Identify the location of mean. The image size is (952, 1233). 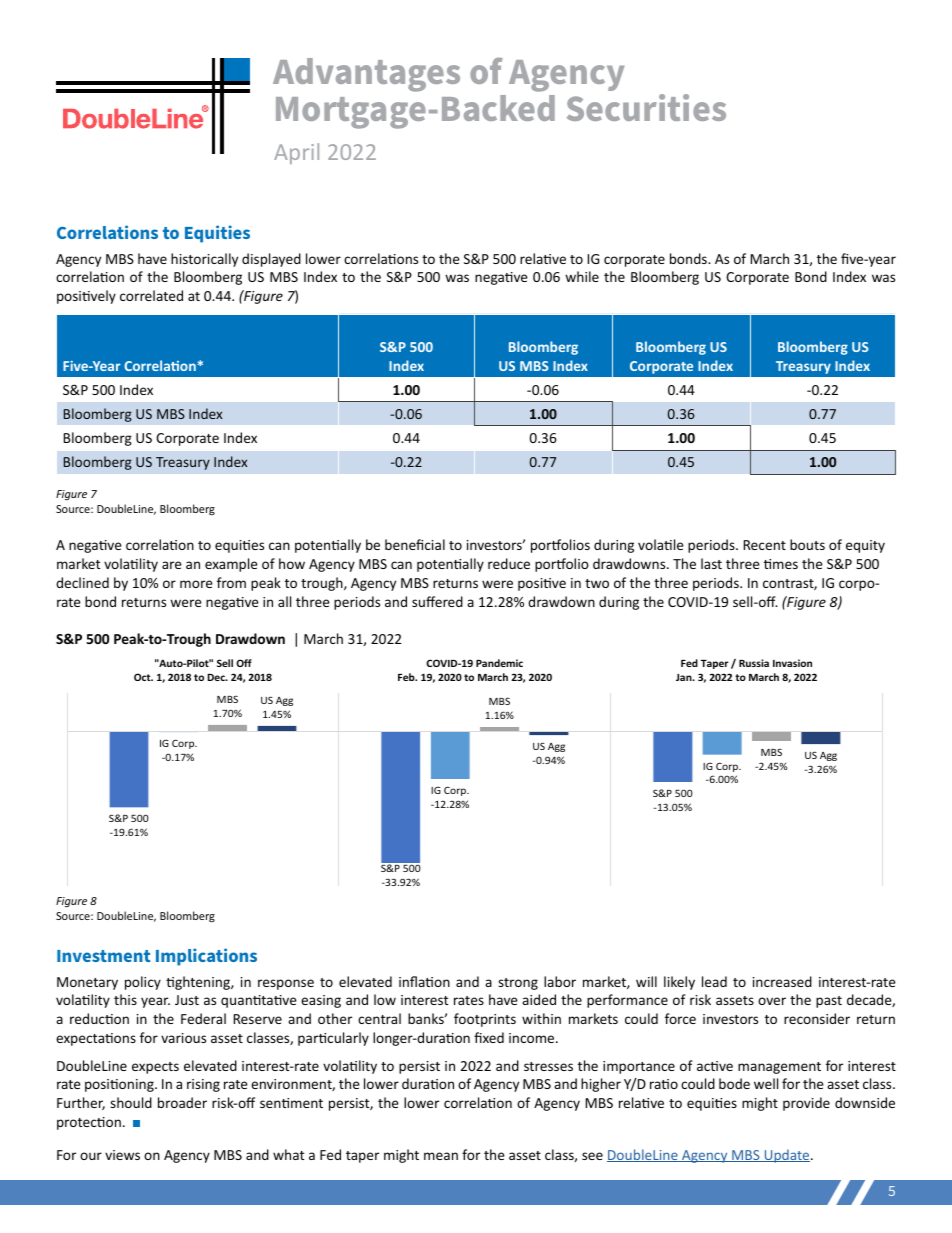
(441, 1156).
